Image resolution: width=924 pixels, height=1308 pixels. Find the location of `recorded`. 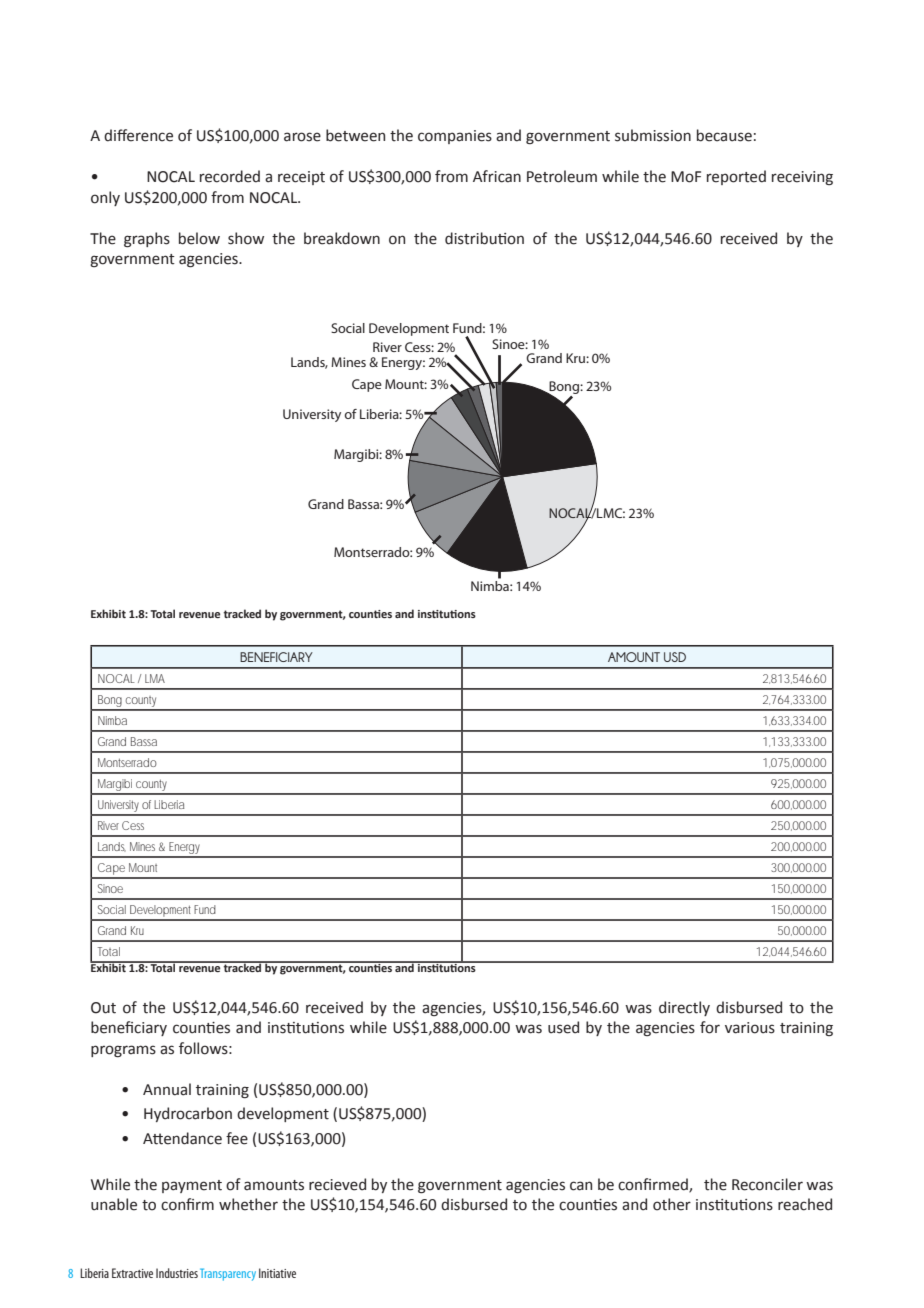

recorded is located at coordinates (230, 176).
